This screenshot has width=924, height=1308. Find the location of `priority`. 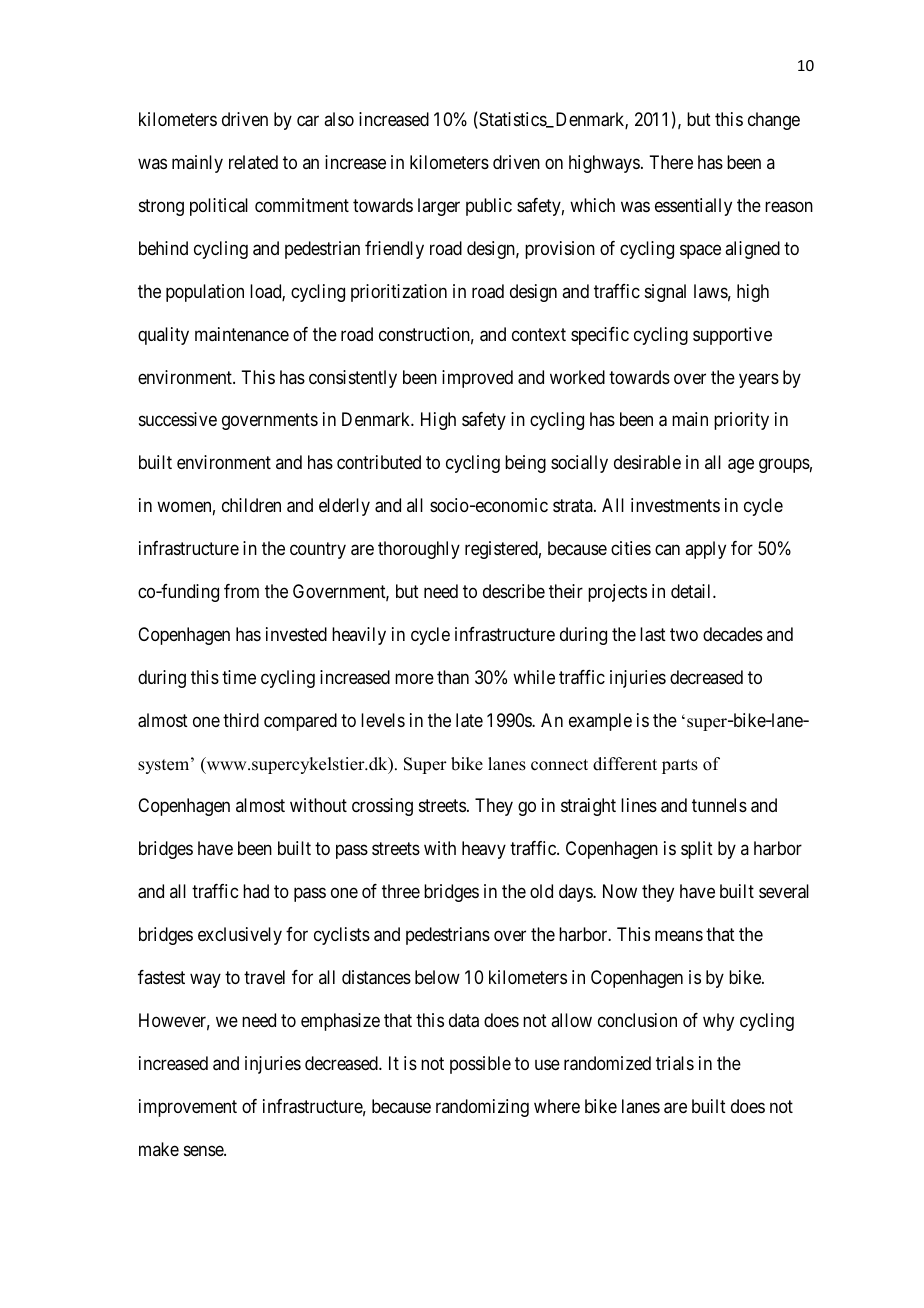

priority is located at coordinates (741, 421).
